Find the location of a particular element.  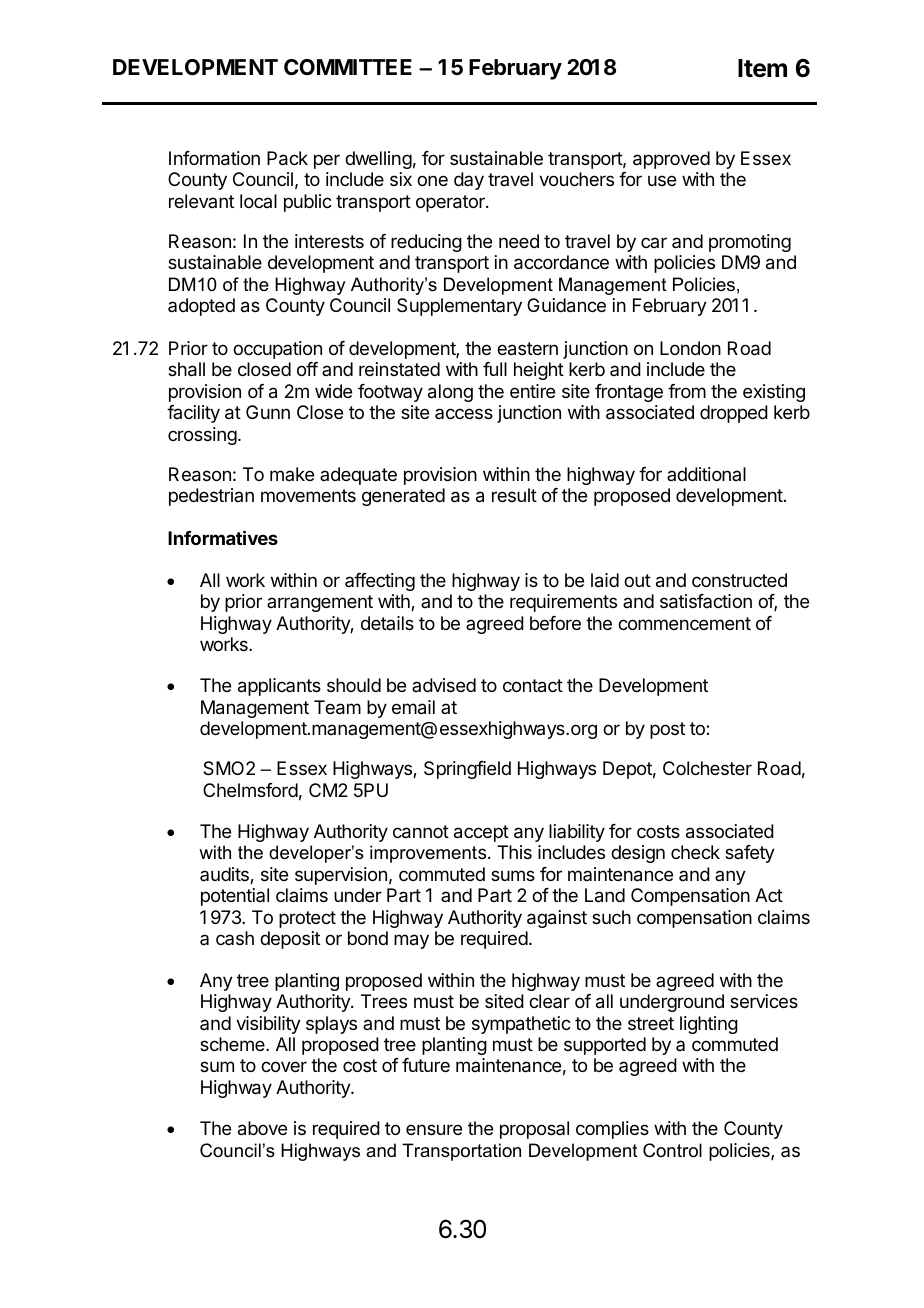

day is located at coordinates (469, 181).
